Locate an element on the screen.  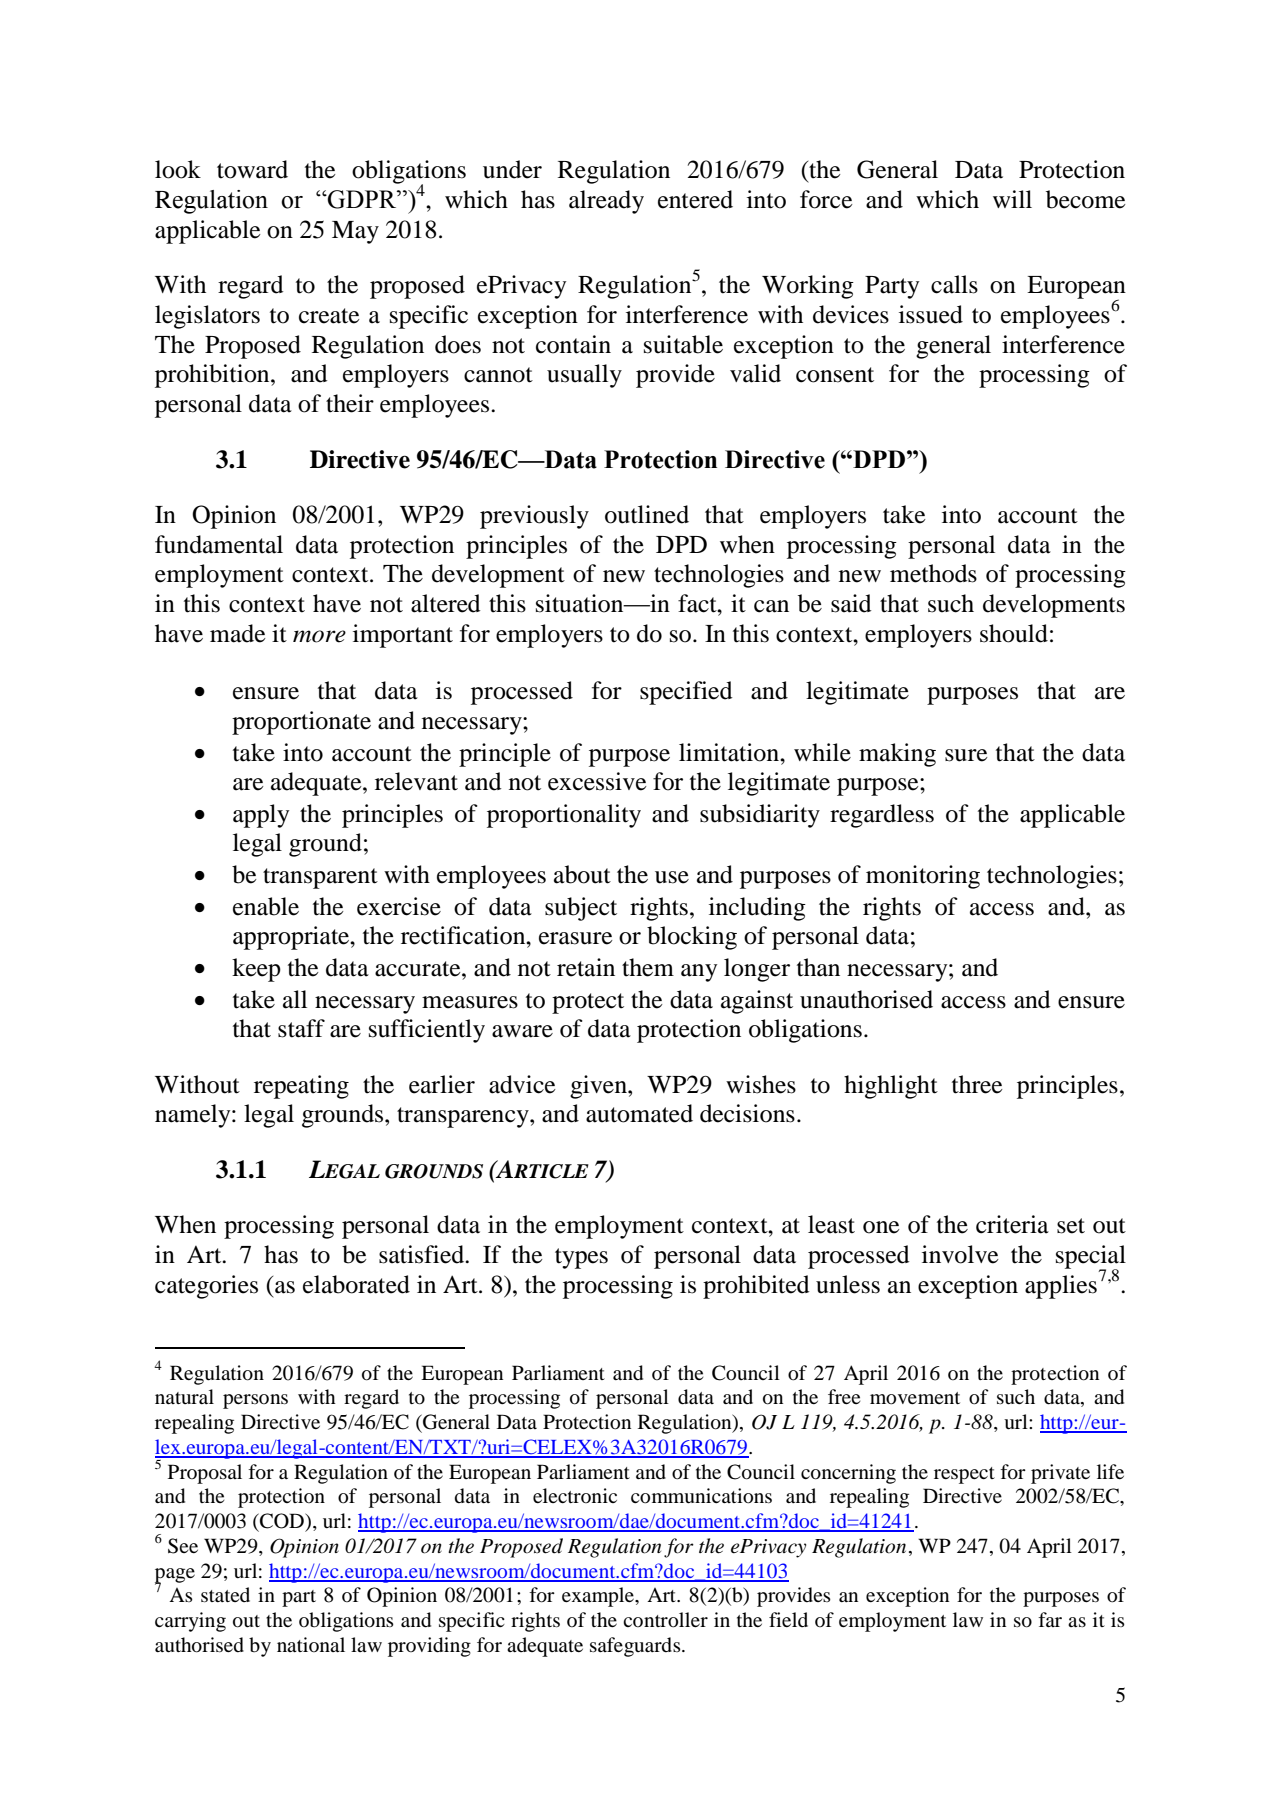
will is located at coordinates (1012, 199).
